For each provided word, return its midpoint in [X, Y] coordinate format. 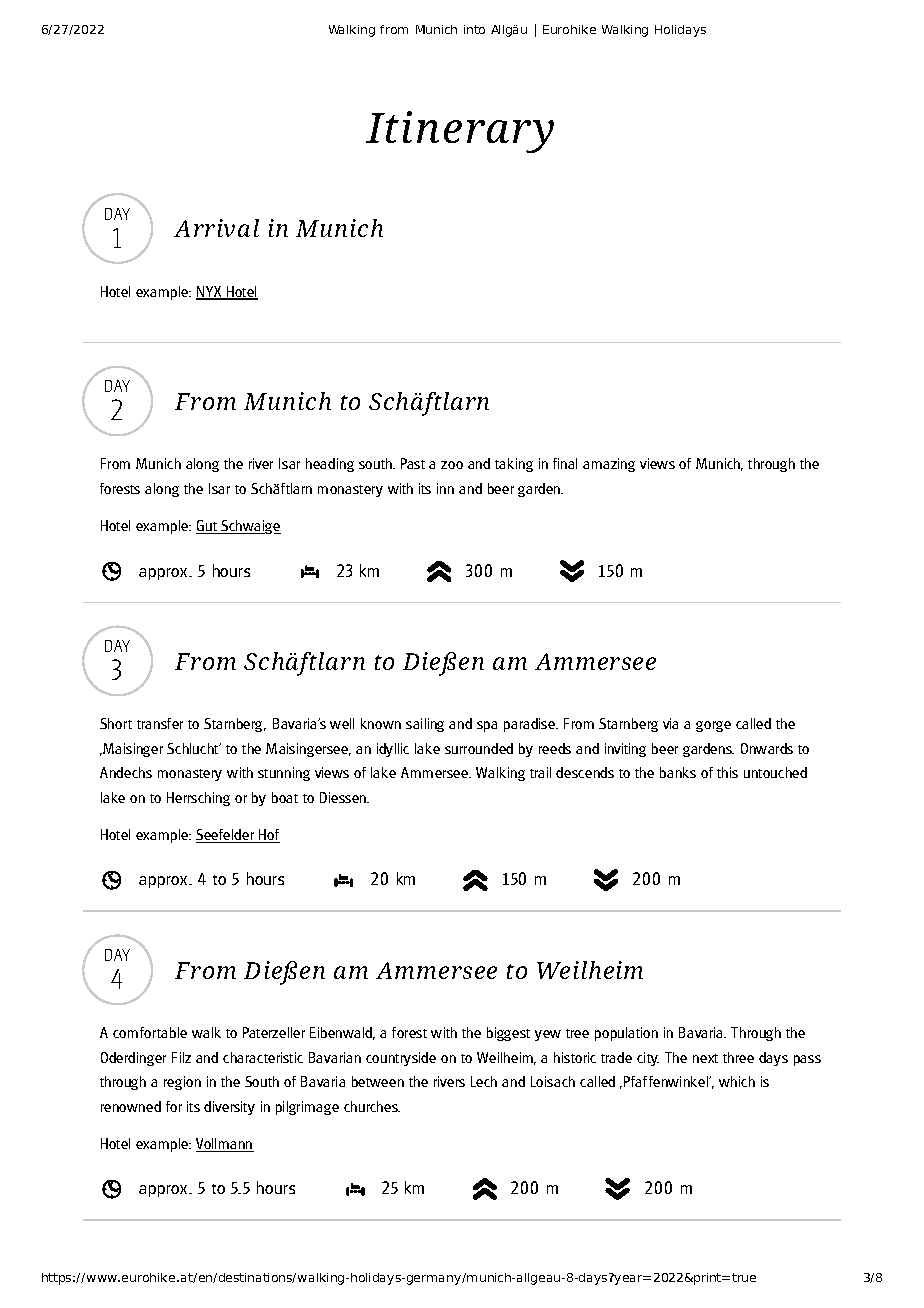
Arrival [216, 228]
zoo [452, 465]
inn [445, 488]
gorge [713, 726]
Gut [207, 527]
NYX [210, 293]
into [474, 29]
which [737, 1081]
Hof [268, 836]
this [727, 772]
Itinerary [460, 132]
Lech [484, 1081]
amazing [609, 465]
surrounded [479, 748]
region [182, 1083]
